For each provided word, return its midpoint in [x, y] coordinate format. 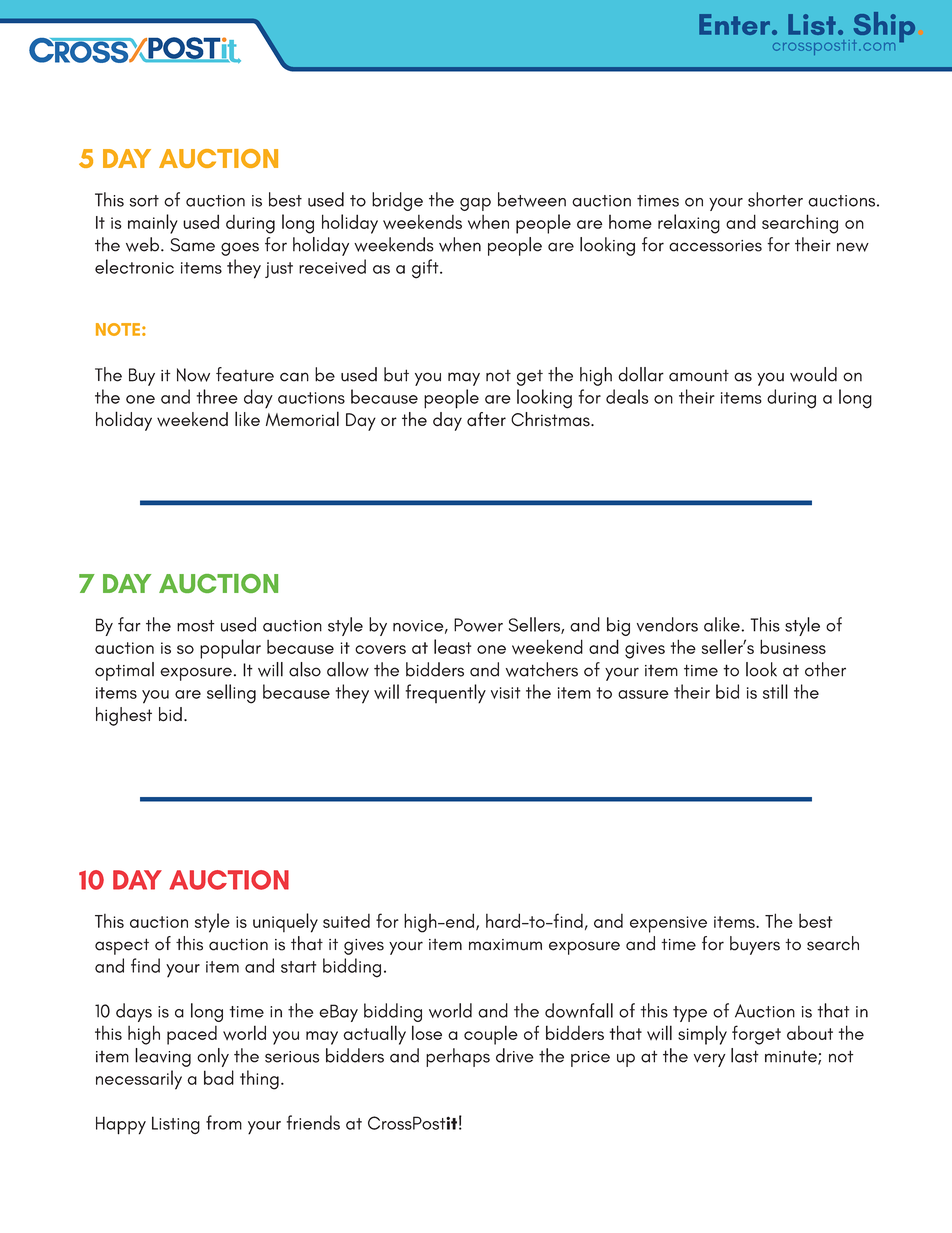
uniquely [285, 923]
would [813, 374]
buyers [755, 945]
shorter [775, 199]
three [217, 396]
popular [230, 649]
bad [219, 1077]
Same [192, 245]
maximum [505, 945]
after [486, 419]
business [793, 646]
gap [475, 204]
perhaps [458, 1057]
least [452, 646]
